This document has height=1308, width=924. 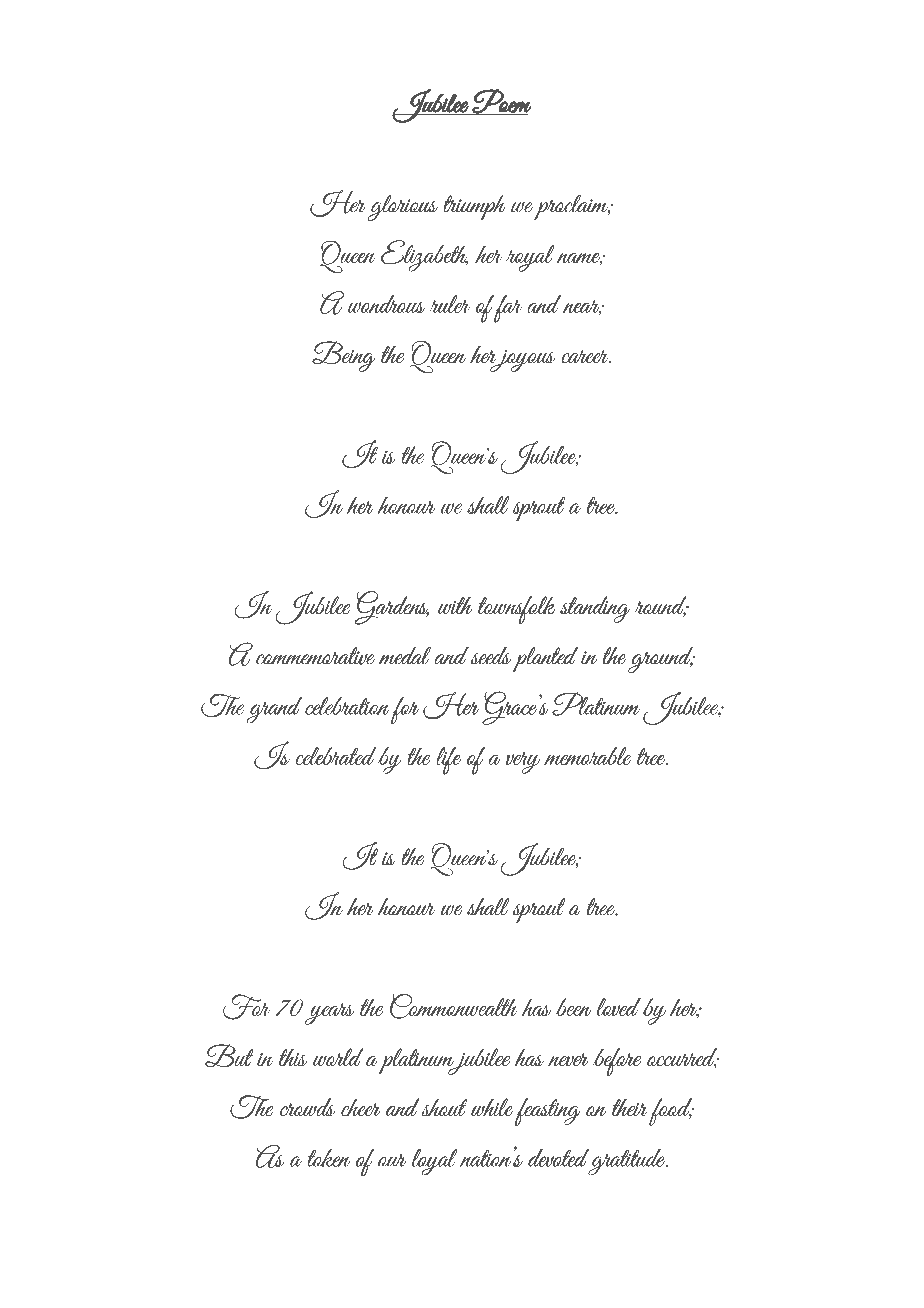 What do you see at coordinates (315, 656) in the document?
I see `commemorative` at bounding box center [315, 656].
